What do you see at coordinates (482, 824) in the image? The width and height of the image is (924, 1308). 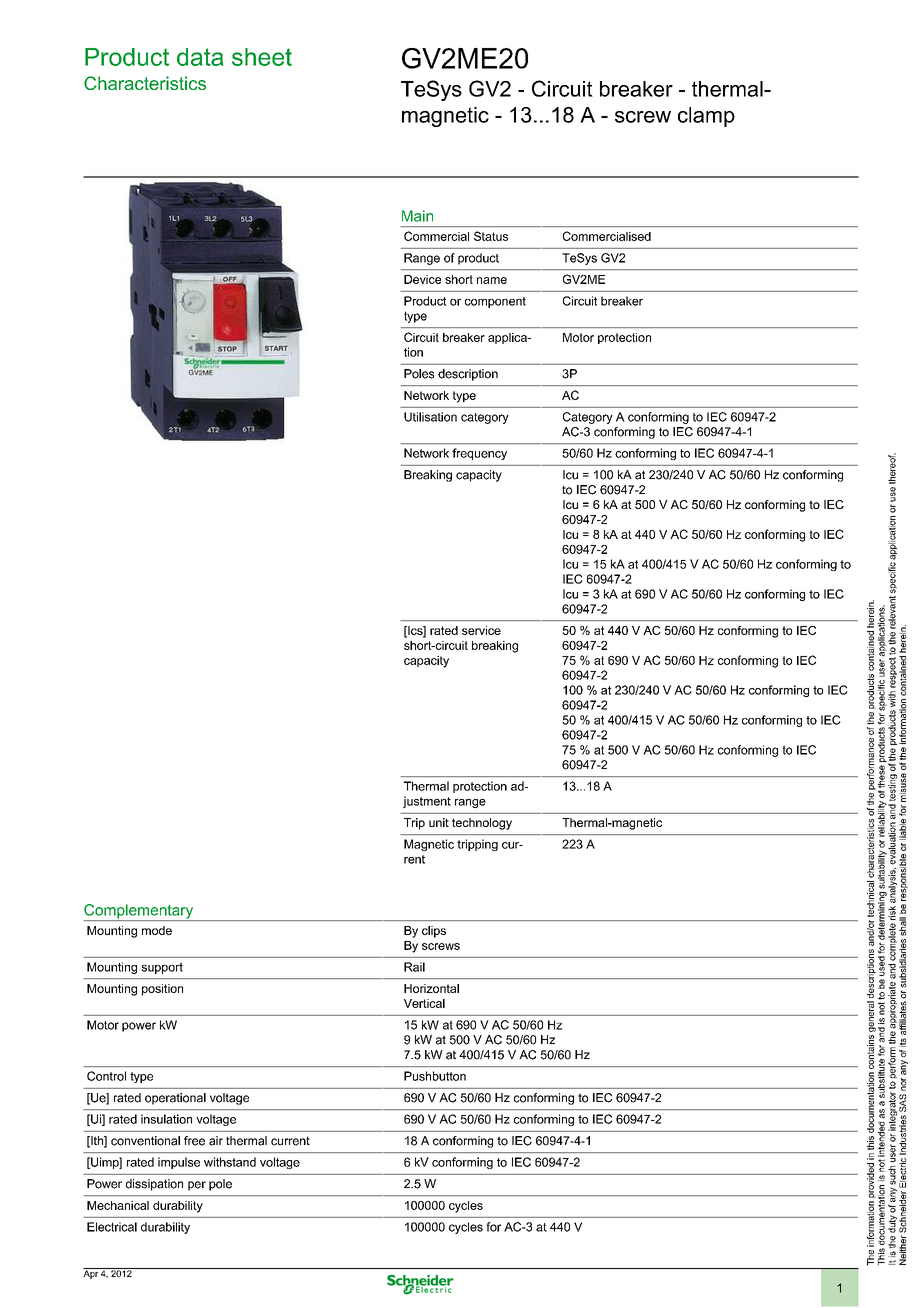 I see `technology` at bounding box center [482, 824].
